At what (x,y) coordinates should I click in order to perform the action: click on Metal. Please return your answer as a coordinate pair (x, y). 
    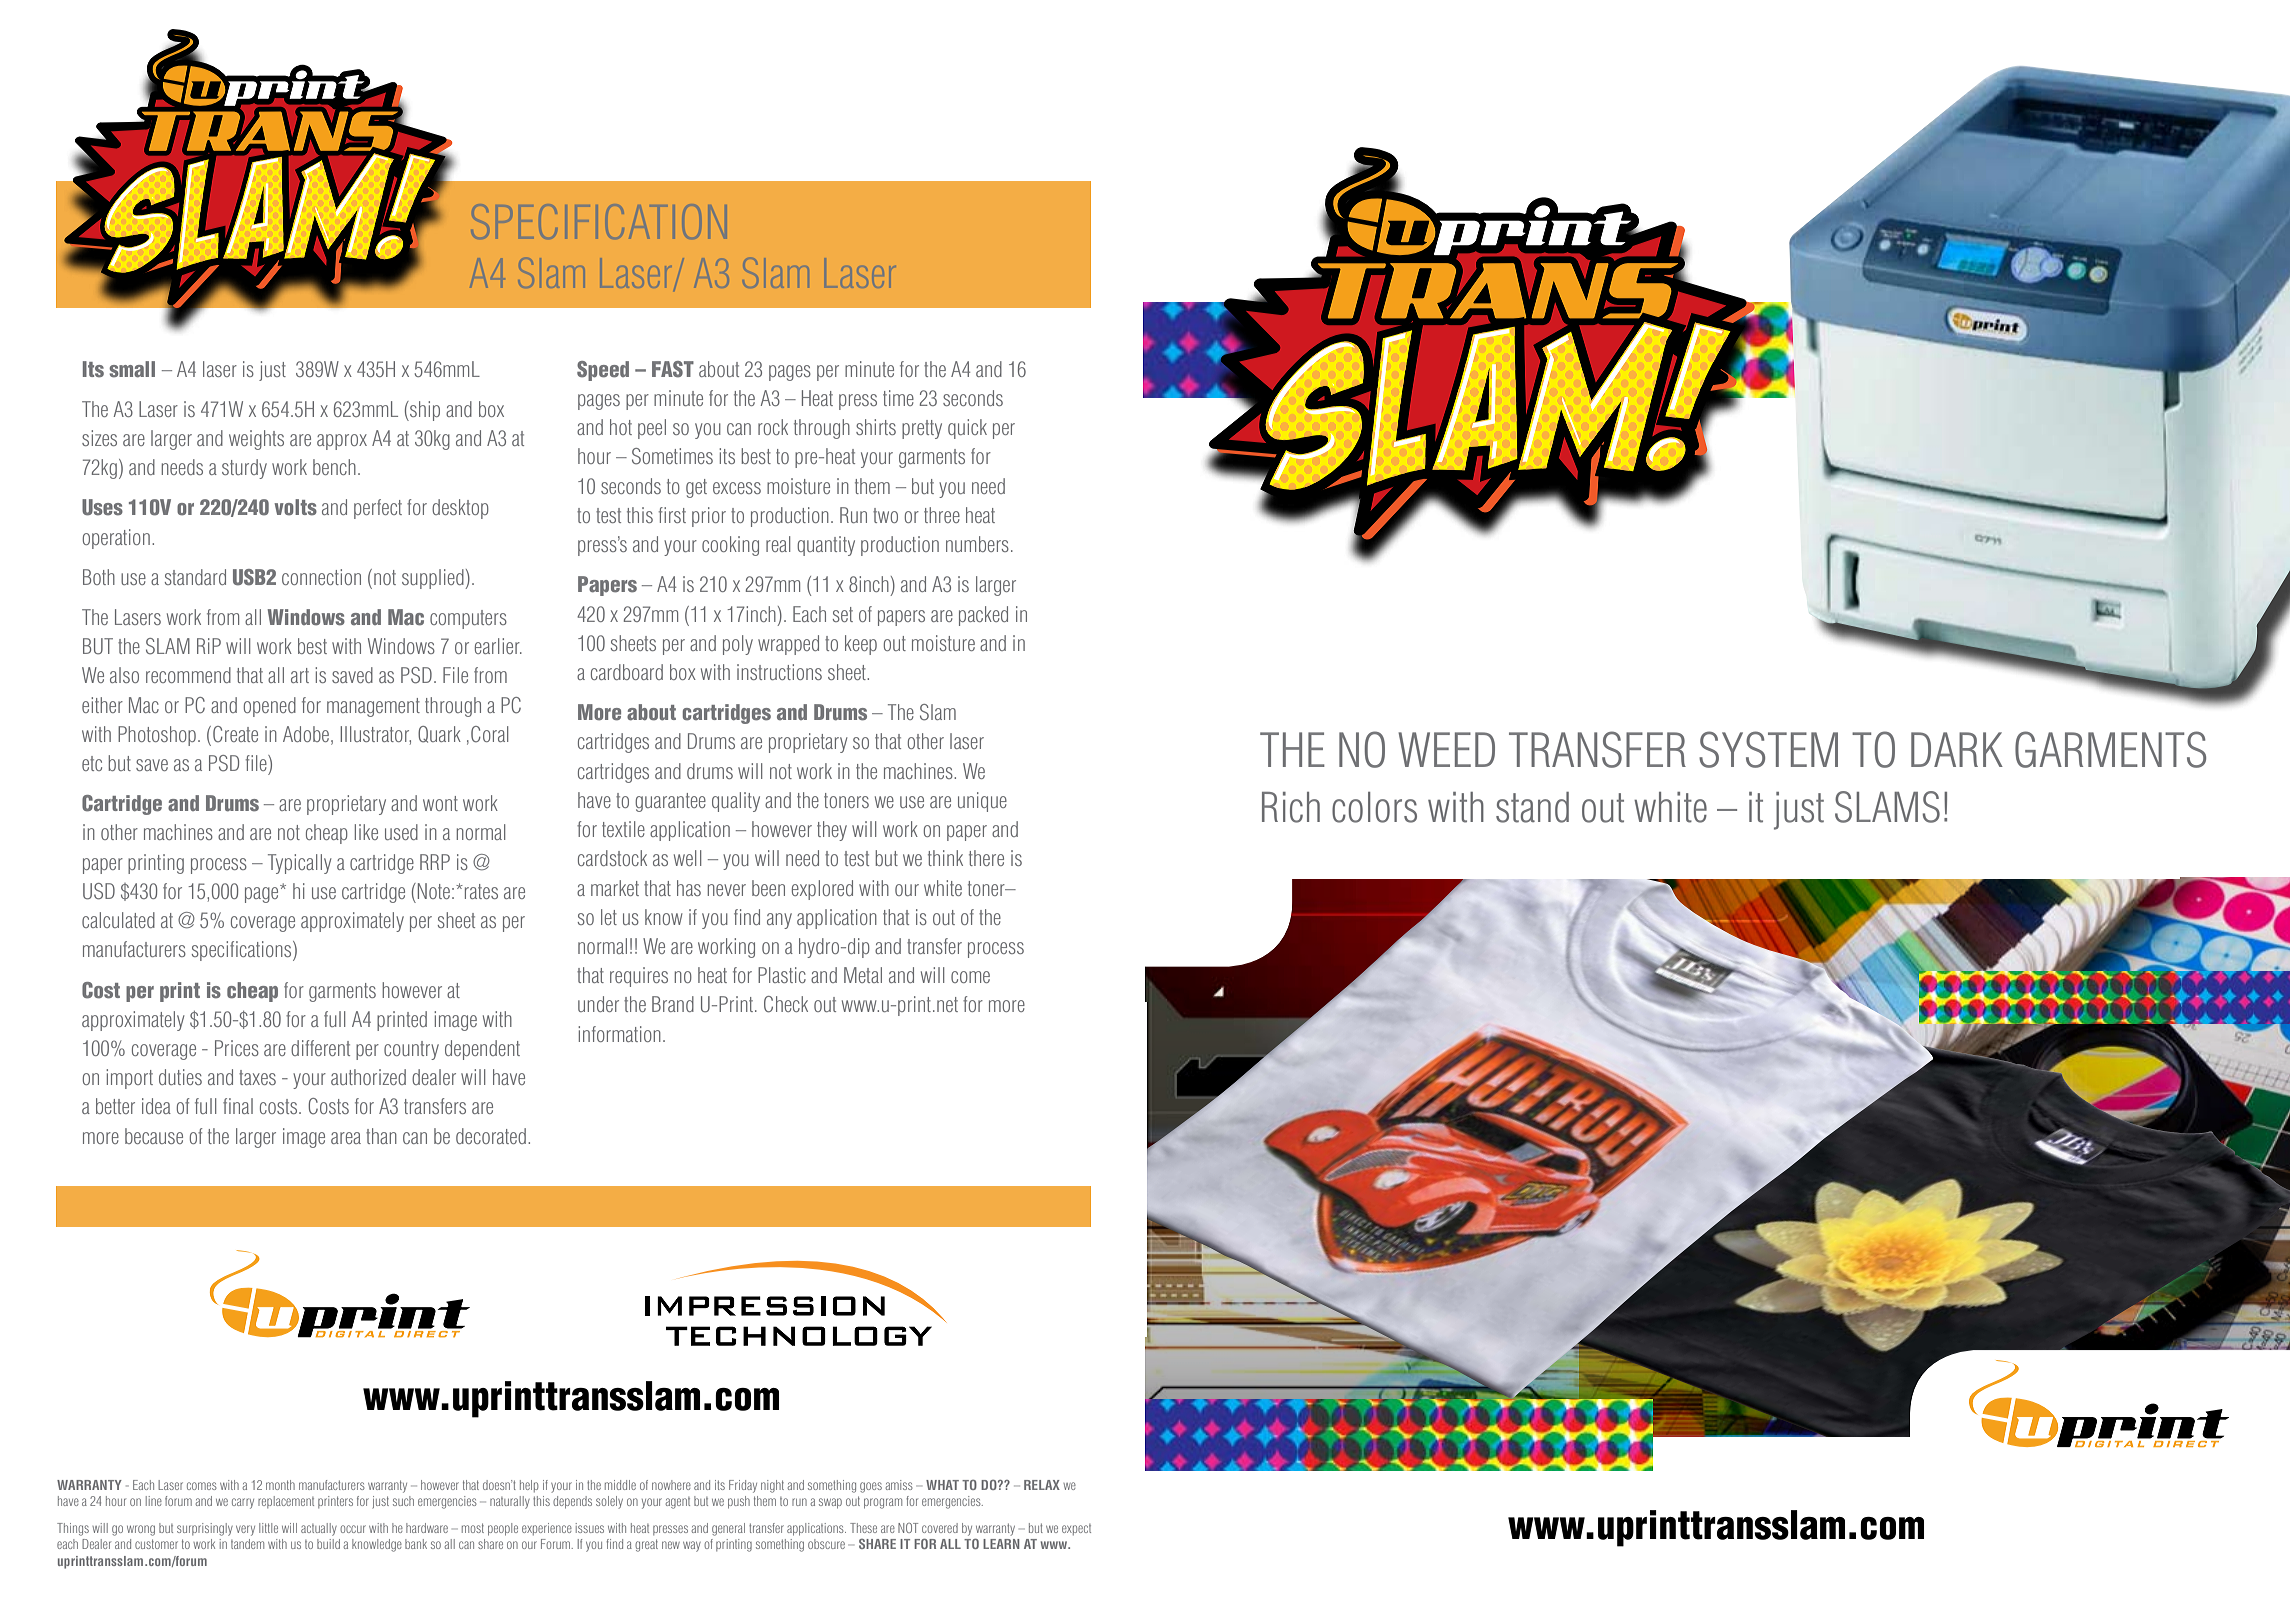
    Looking at the image, I should click on (863, 975).
